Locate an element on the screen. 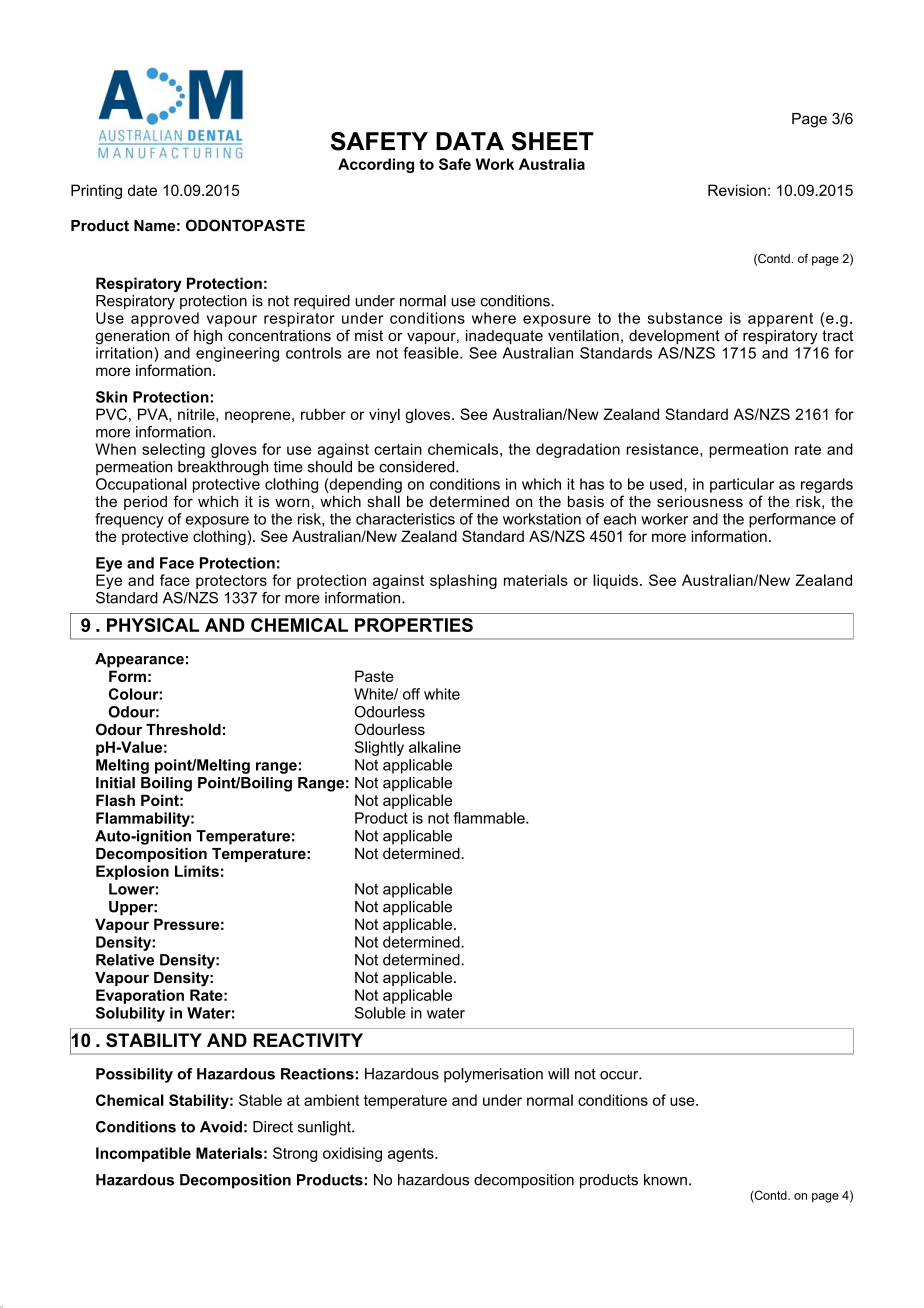 This screenshot has height=1308, width=924. Incompatible is located at coordinates (143, 1154).
